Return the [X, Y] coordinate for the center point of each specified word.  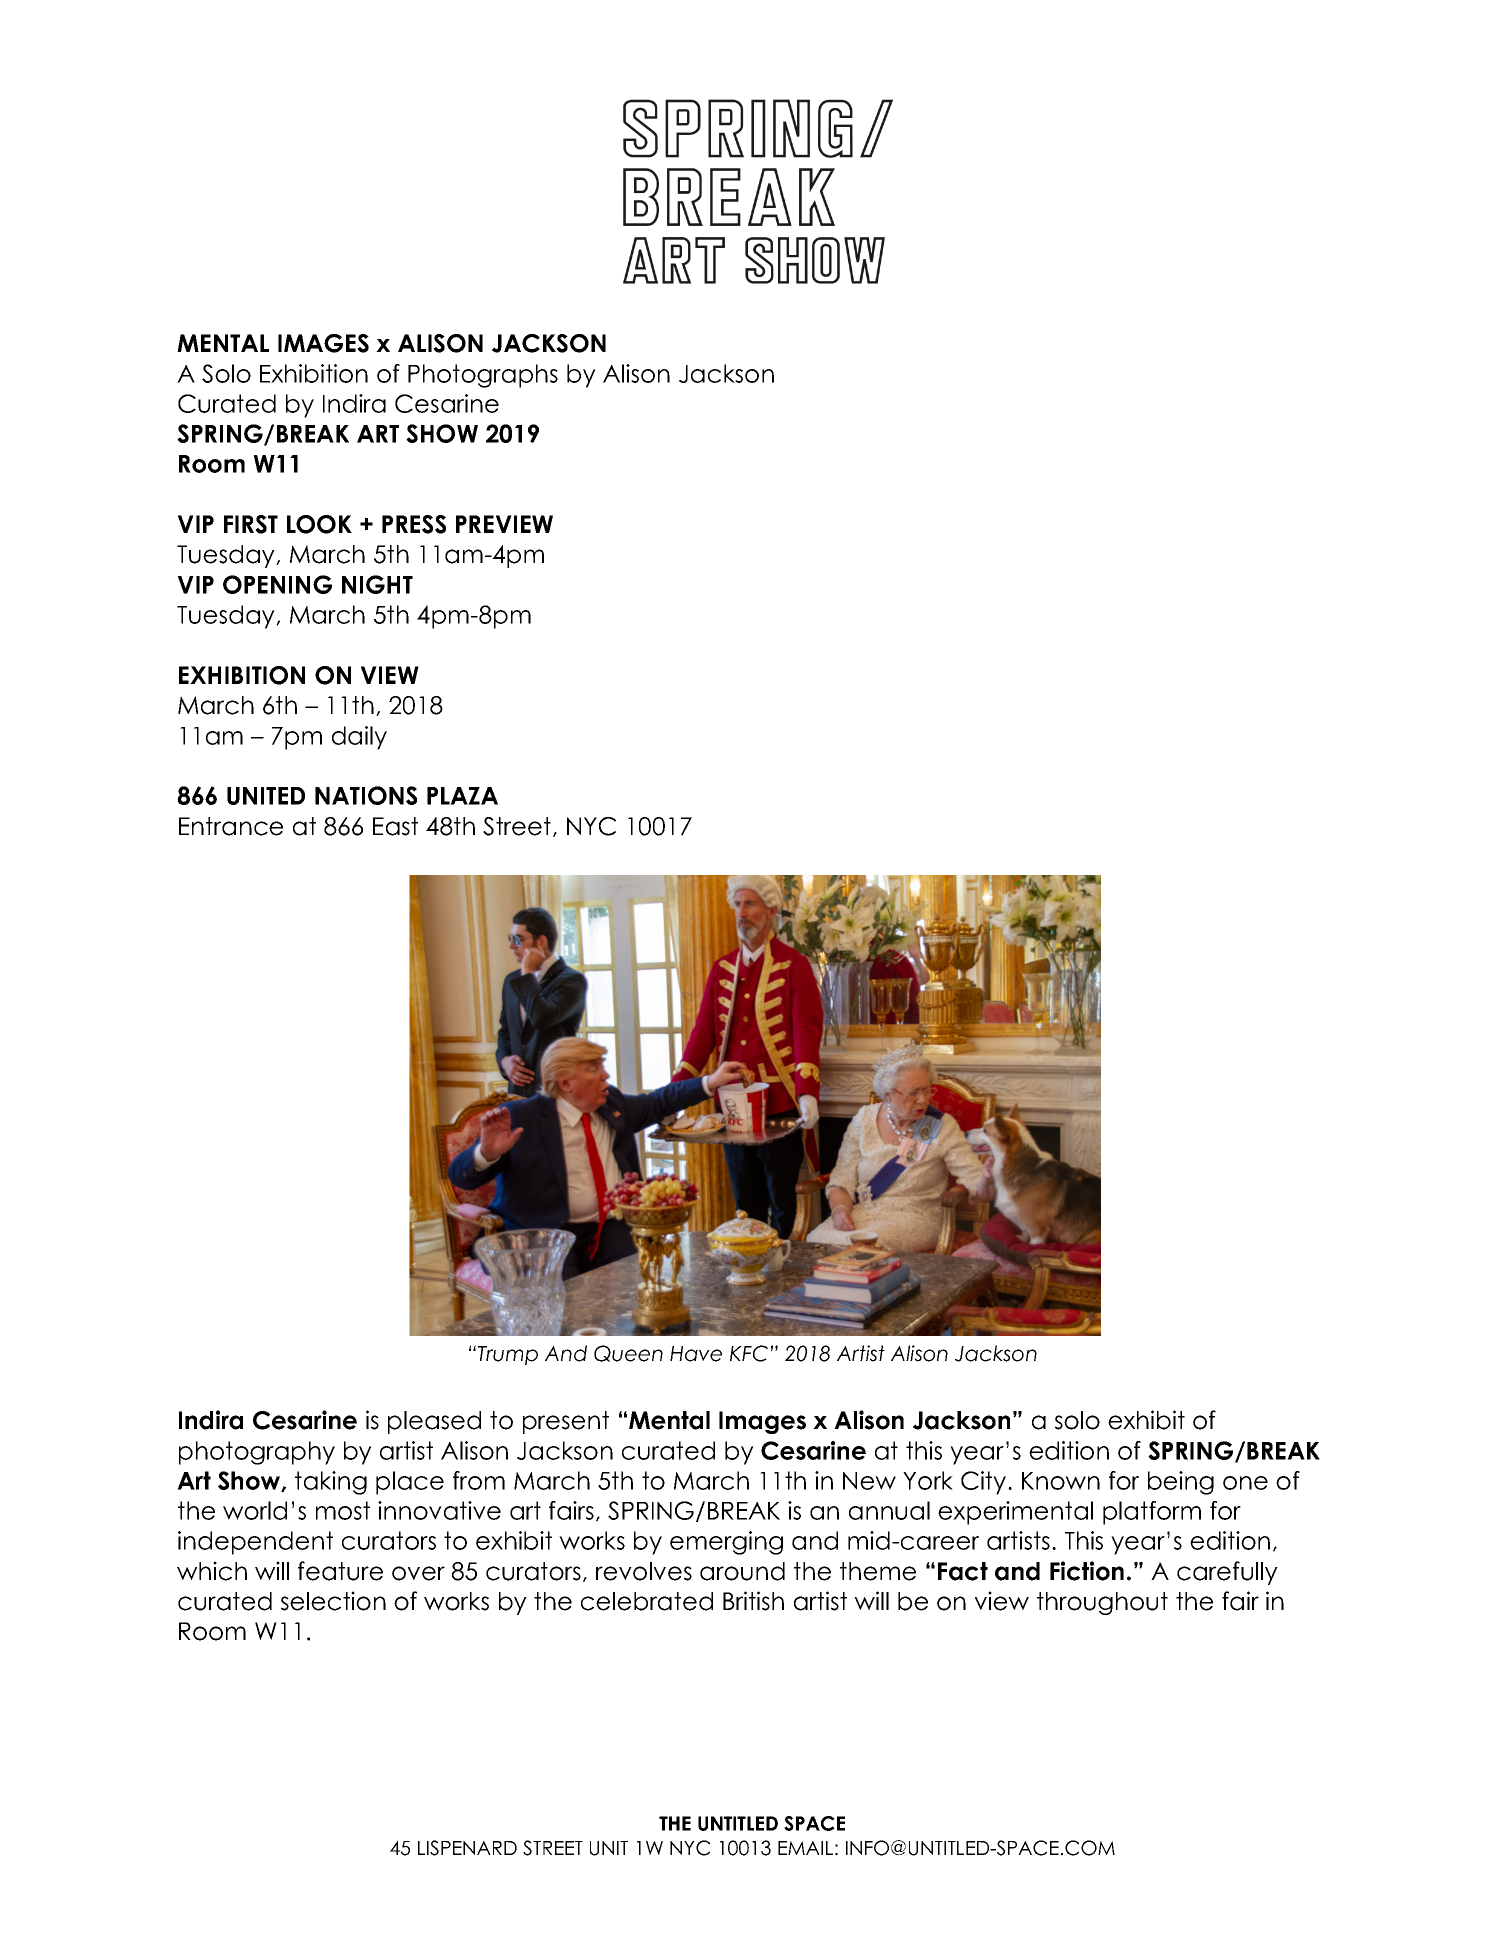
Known [1061, 1481]
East [395, 826]
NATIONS [366, 795]
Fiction [1087, 1571]
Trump [508, 1355]
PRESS [414, 524]
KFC [749, 1353]
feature [340, 1571]
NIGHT [377, 584]
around [742, 1571]
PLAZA [462, 796]
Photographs [483, 376]
